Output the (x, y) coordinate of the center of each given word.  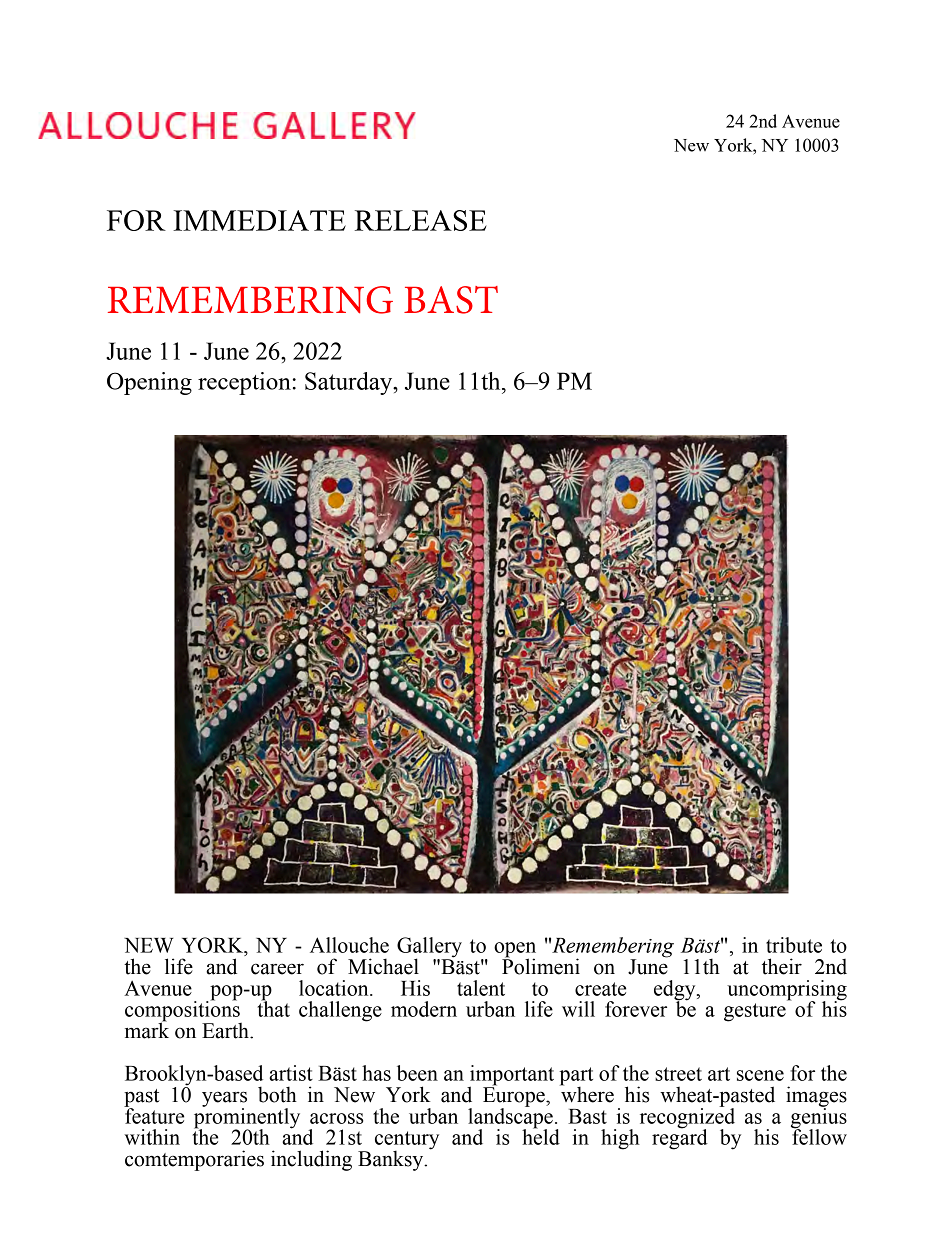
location (335, 988)
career (277, 969)
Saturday (350, 383)
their (782, 966)
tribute (794, 945)
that (273, 1008)
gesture (755, 1012)
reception (244, 383)
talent (481, 988)
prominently (247, 1118)
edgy (676, 991)
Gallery (429, 948)
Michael (383, 966)
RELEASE (421, 220)
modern (424, 1009)
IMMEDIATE (259, 220)
